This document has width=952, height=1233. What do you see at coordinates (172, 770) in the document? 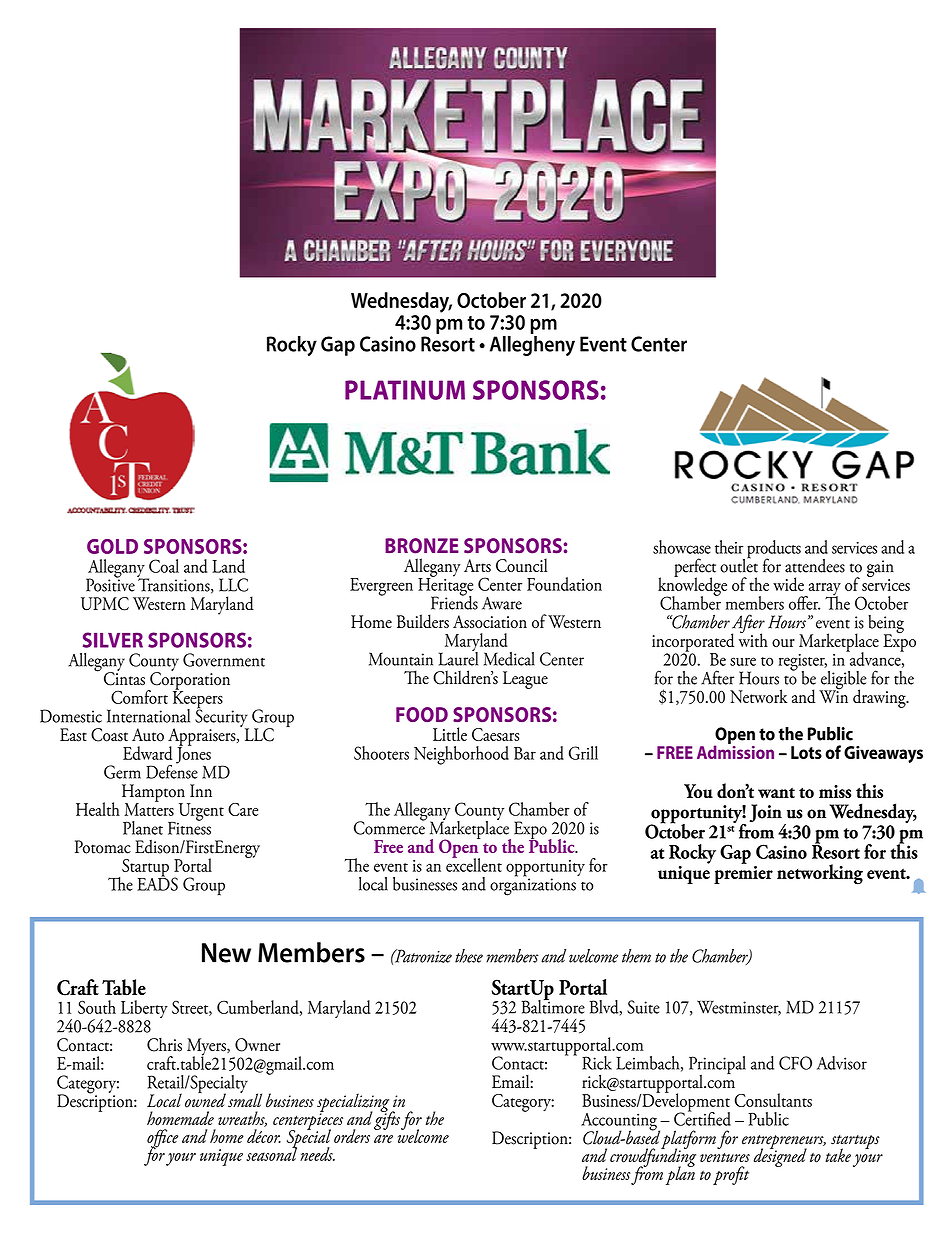
I see `Defense` at bounding box center [172, 770].
